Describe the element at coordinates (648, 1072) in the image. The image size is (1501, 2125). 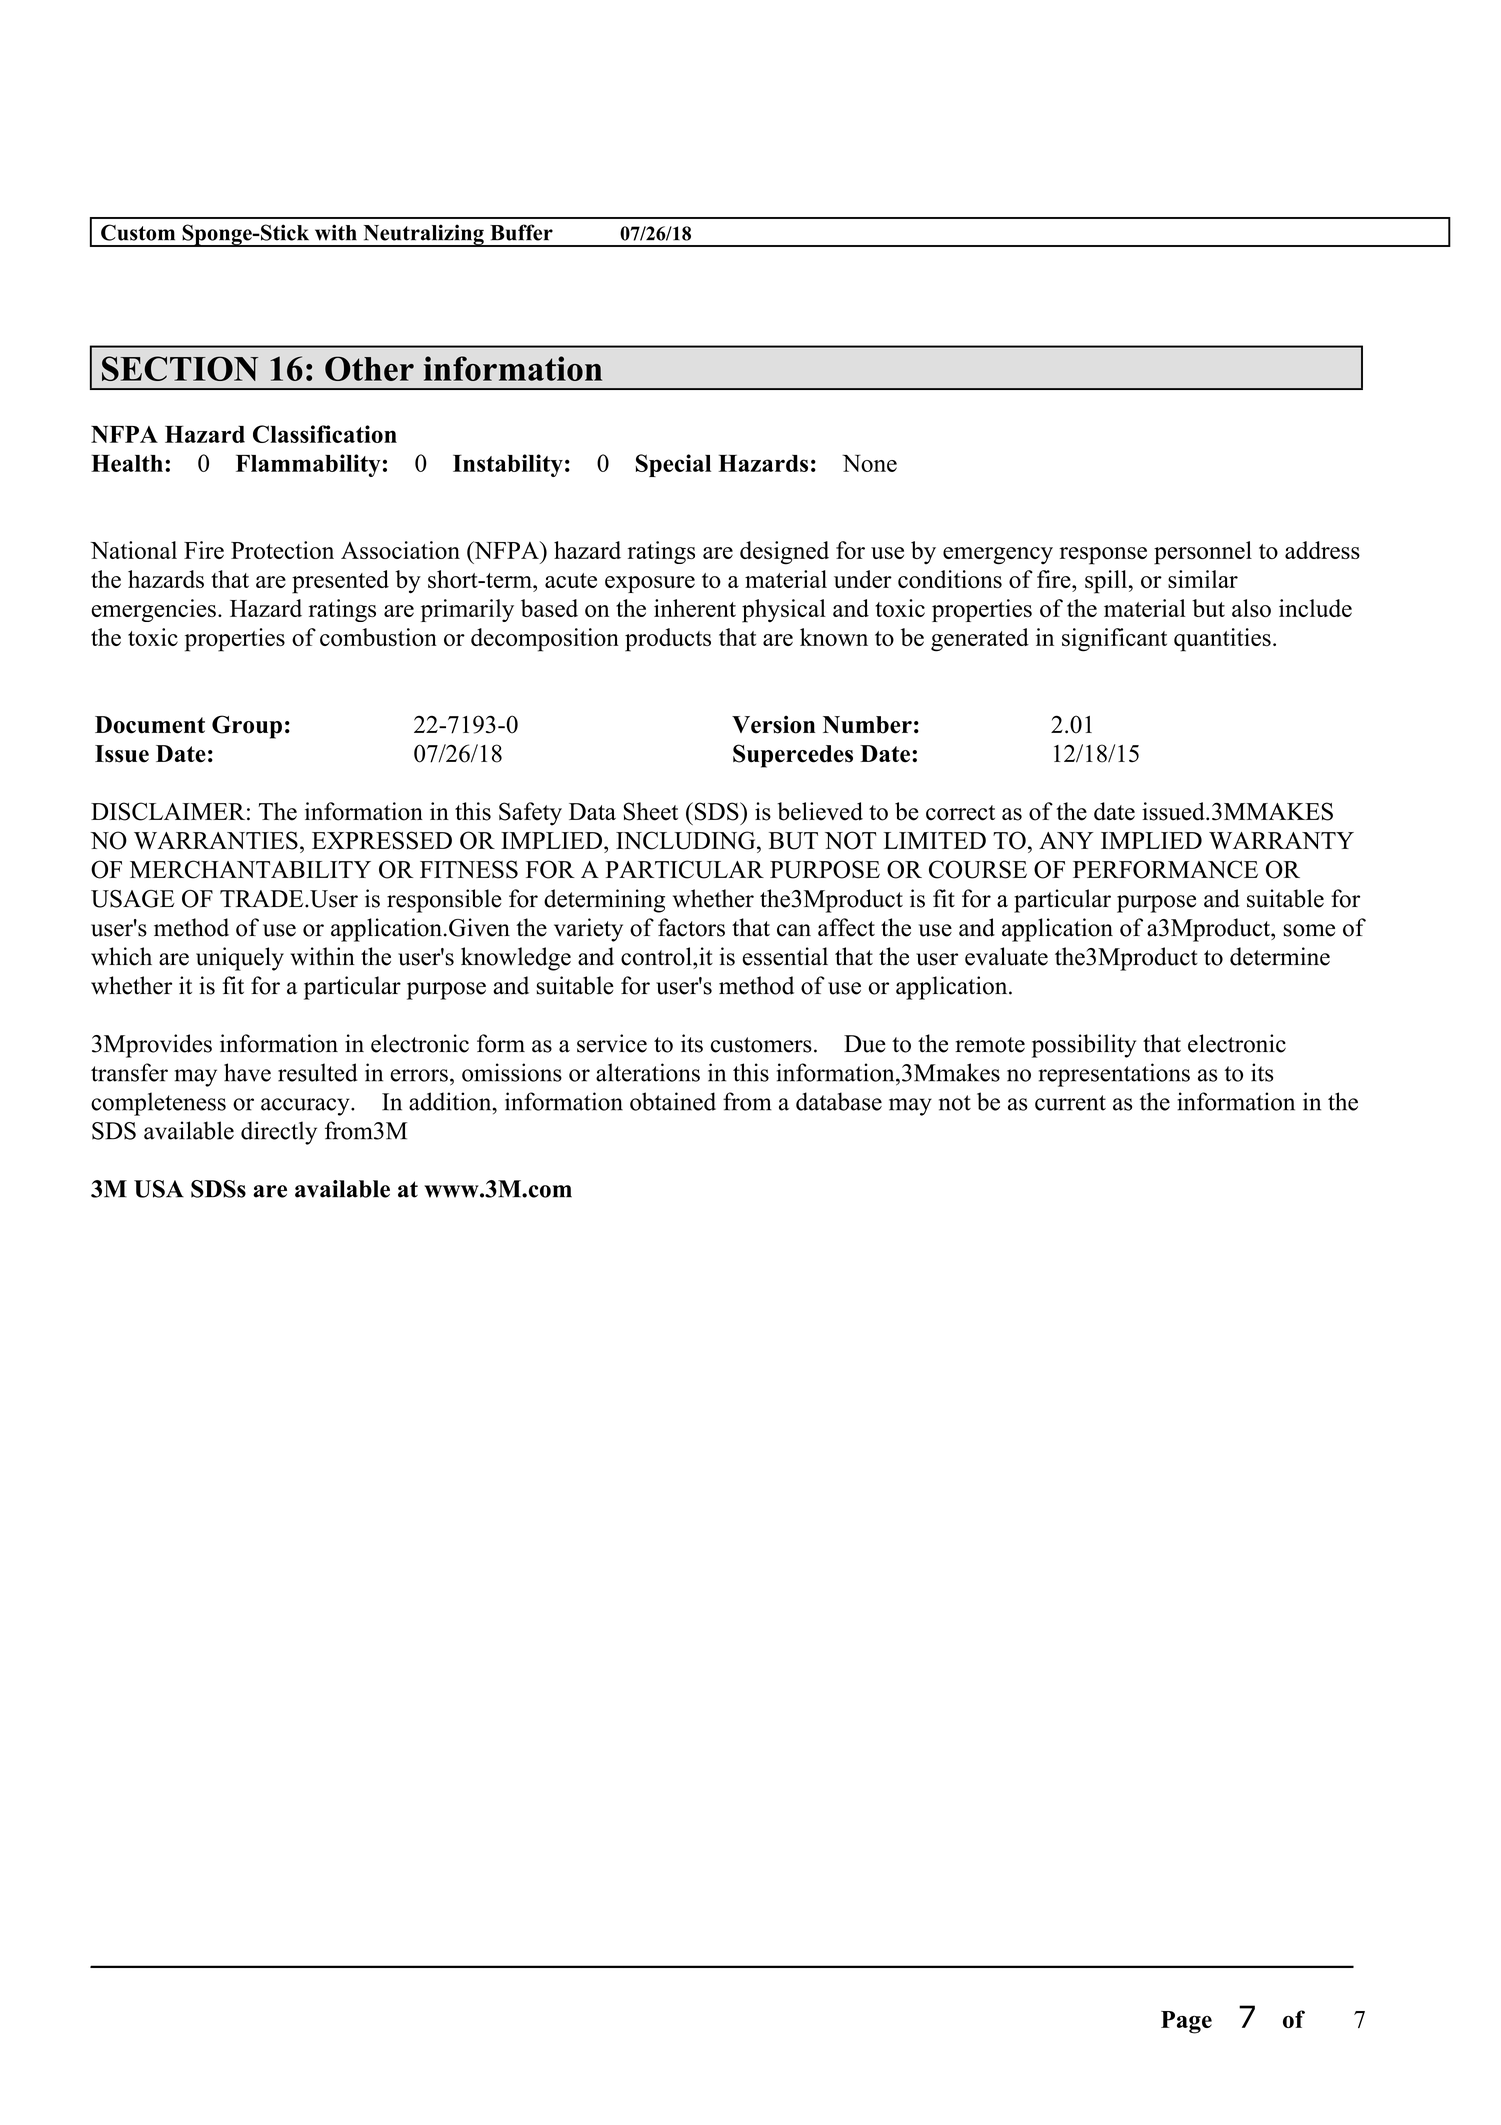
I see `alterations` at that location.
